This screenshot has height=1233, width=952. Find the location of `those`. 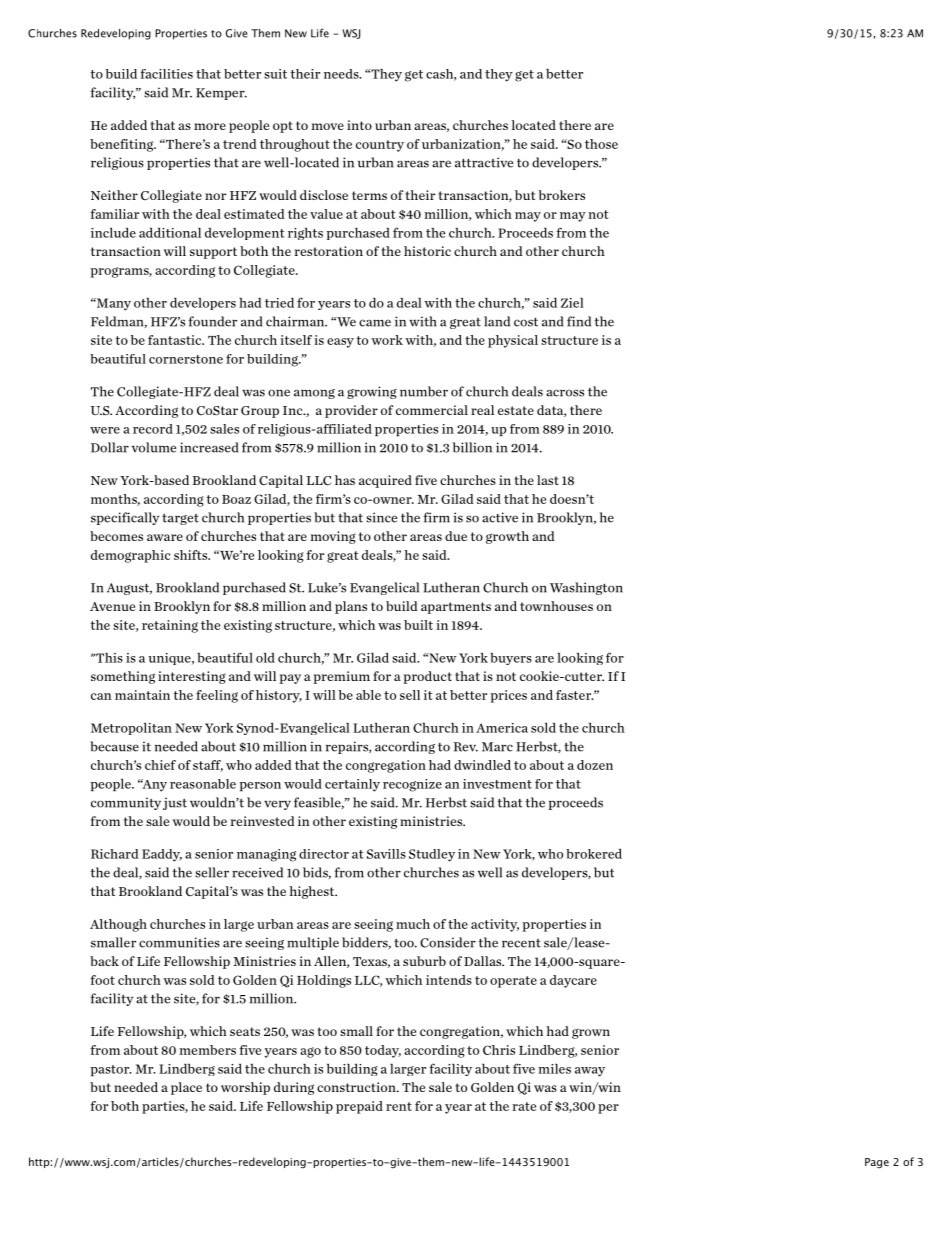

those is located at coordinates (601, 144).
